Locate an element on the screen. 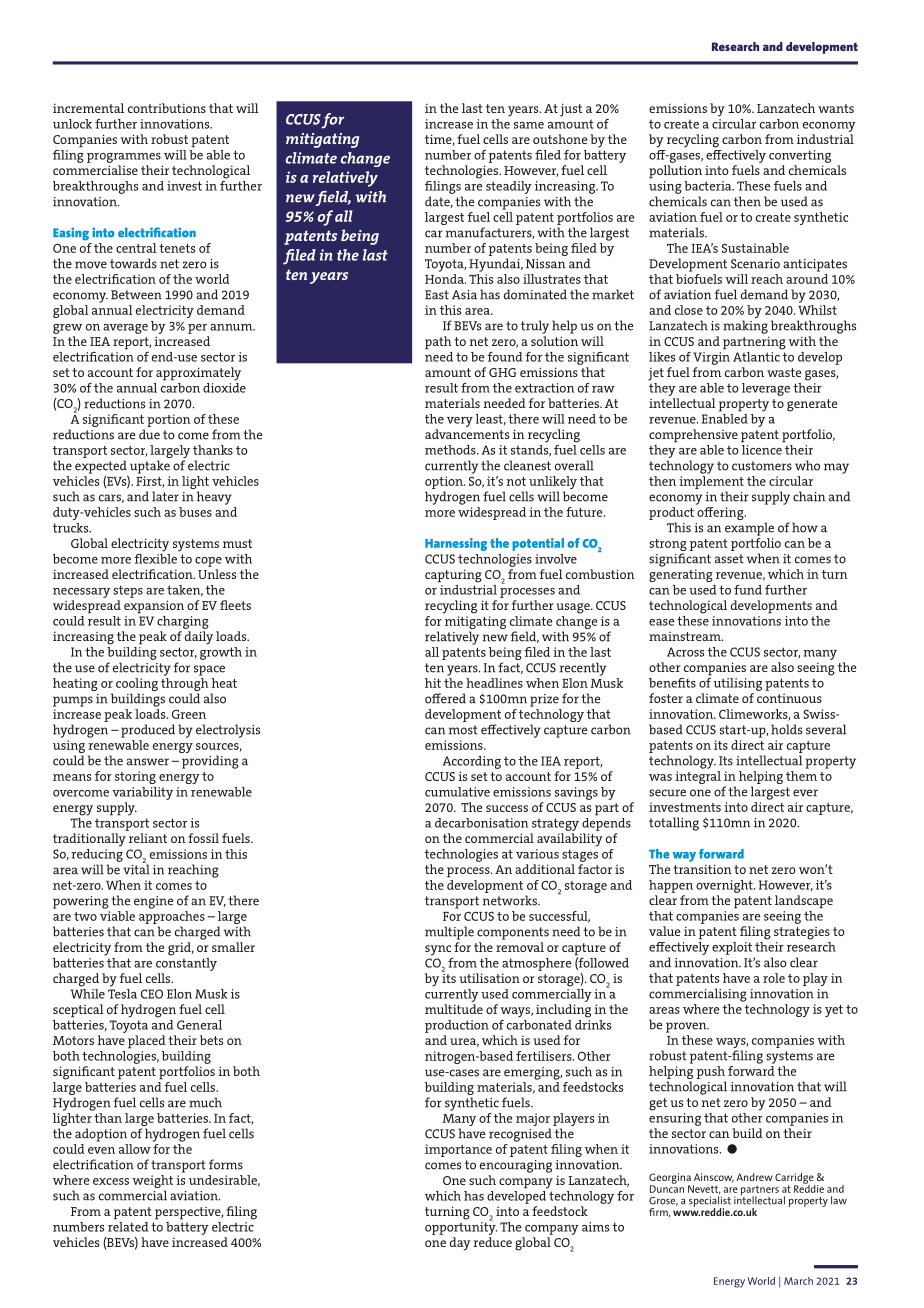 The image size is (924, 1308). programmes is located at coordinates (124, 158).
